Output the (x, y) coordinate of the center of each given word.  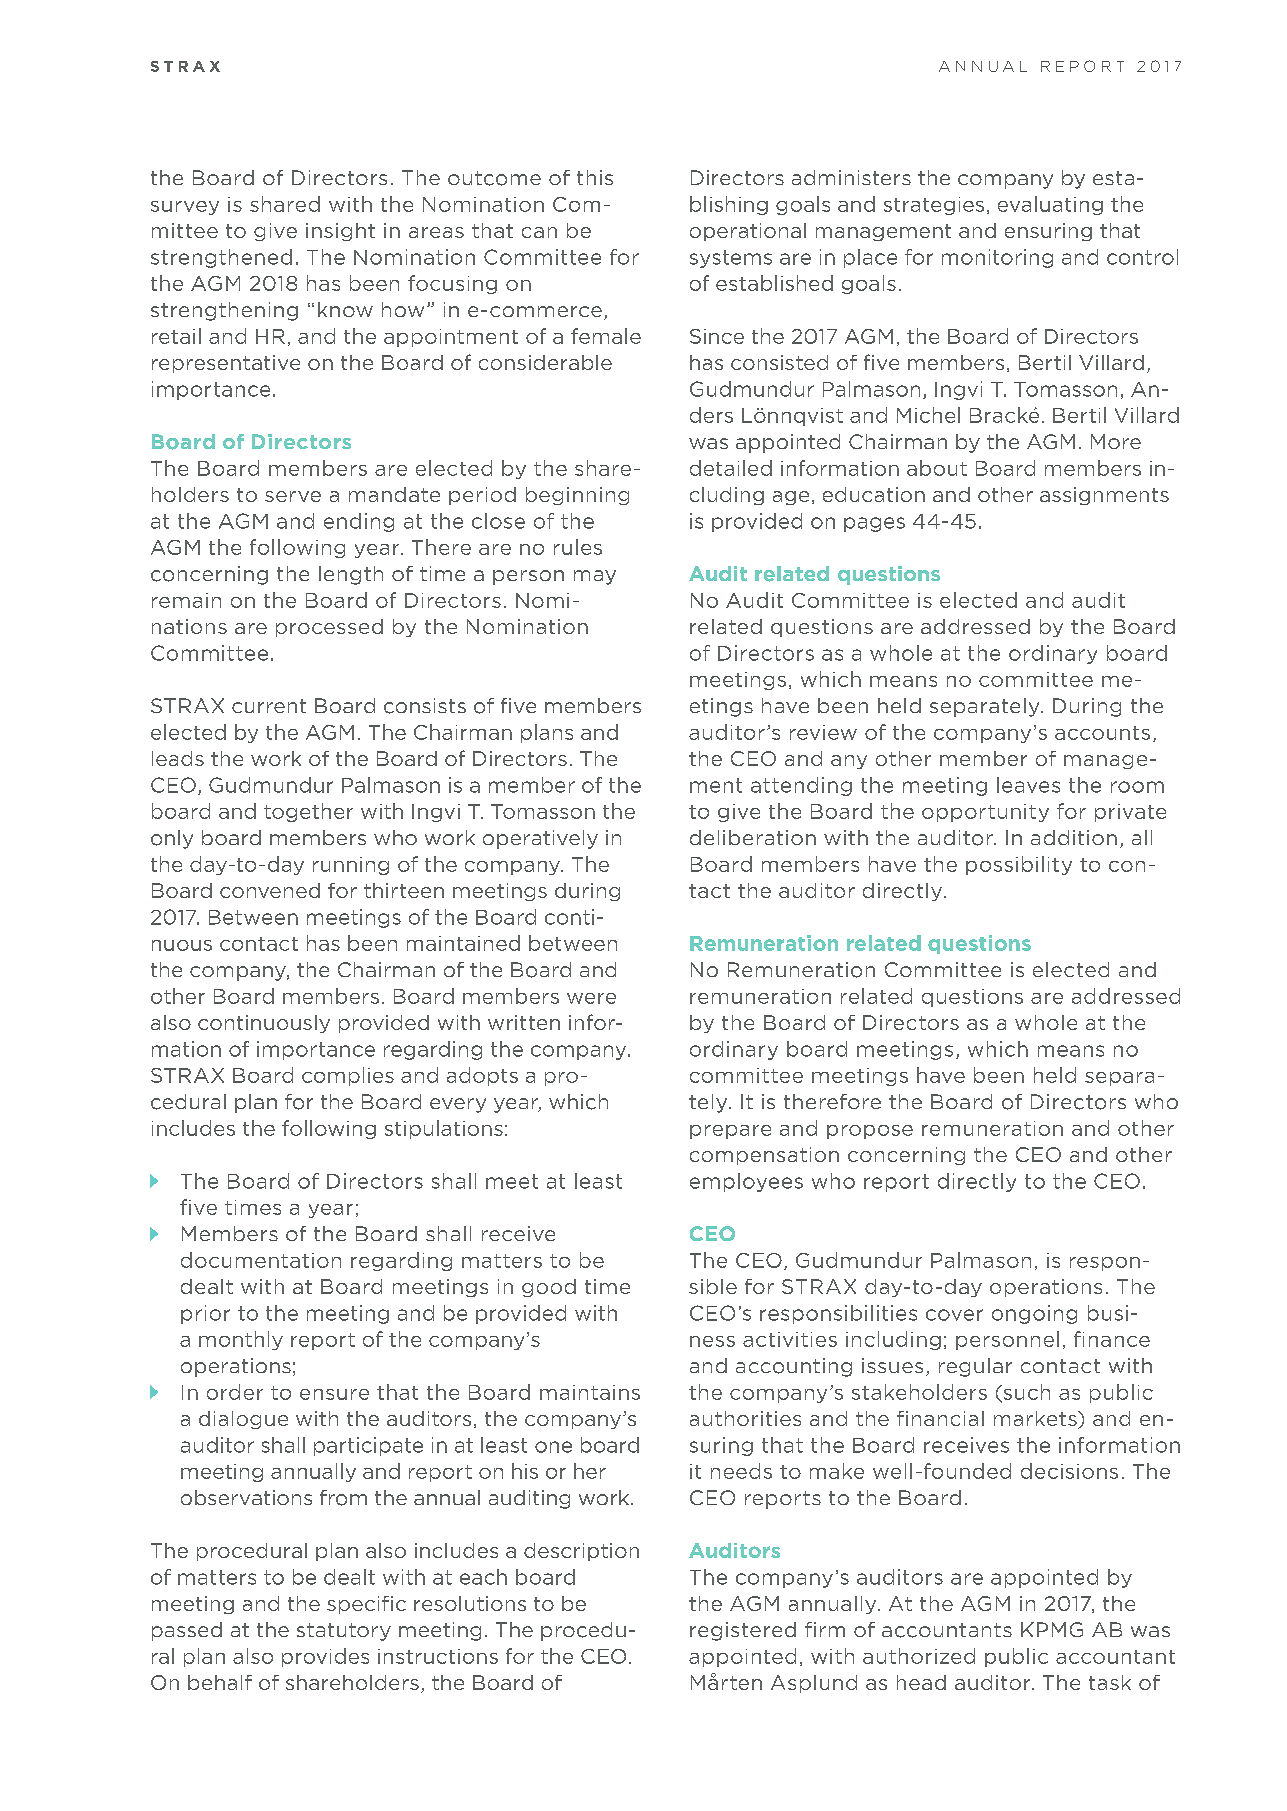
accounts (1102, 733)
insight (340, 232)
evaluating (1050, 205)
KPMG (1052, 1629)
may (595, 577)
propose (870, 1132)
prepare (730, 1132)
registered (743, 1631)
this (595, 177)
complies (348, 1076)
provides (325, 1657)
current (269, 706)
